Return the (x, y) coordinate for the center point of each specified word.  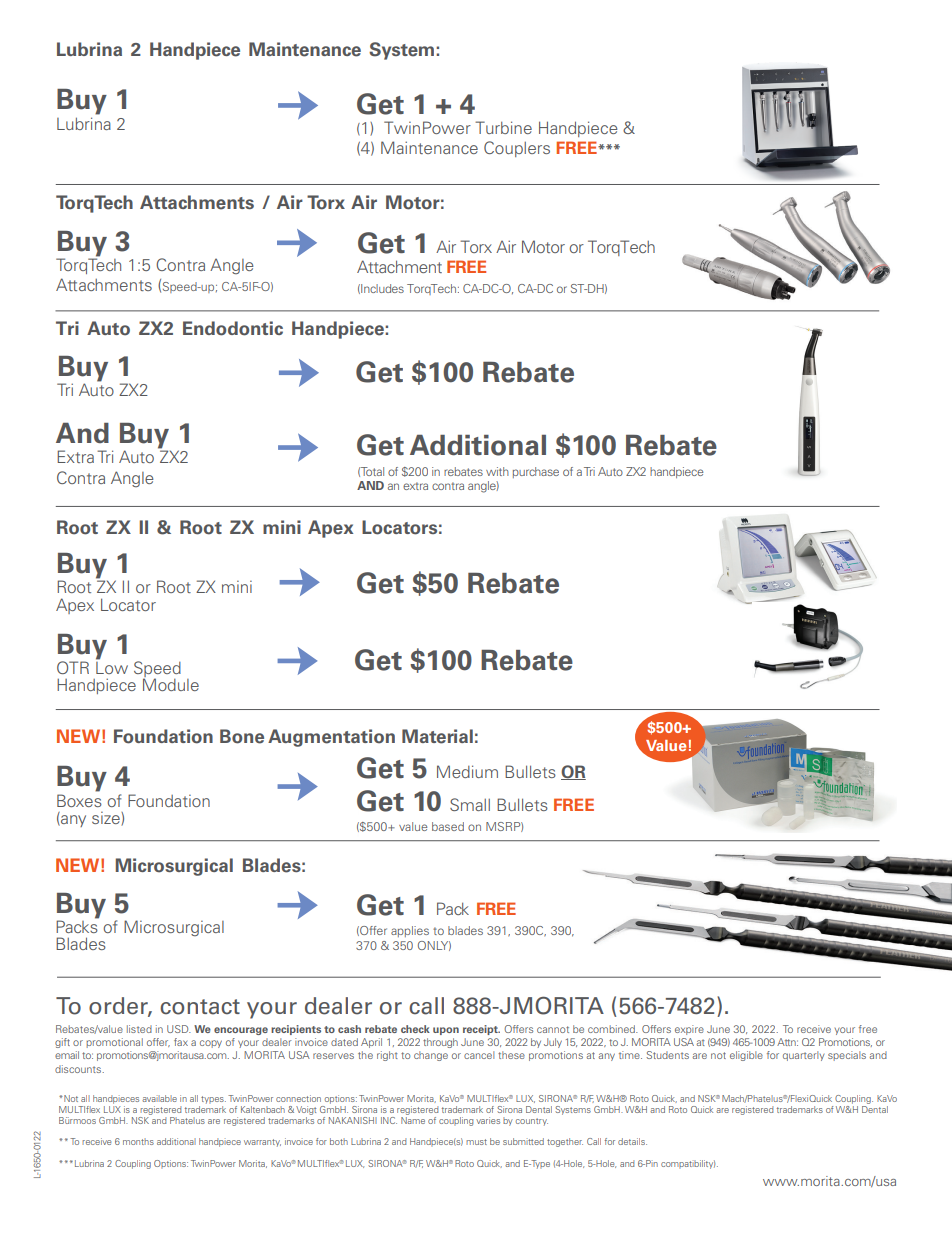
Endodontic (233, 328)
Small (470, 804)
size (107, 819)
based (448, 826)
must (476, 1142)
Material (437, 736)
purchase (536, 472)
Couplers (517, 149)
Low (112, 666)
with (497, 471)
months (138, 1141)
